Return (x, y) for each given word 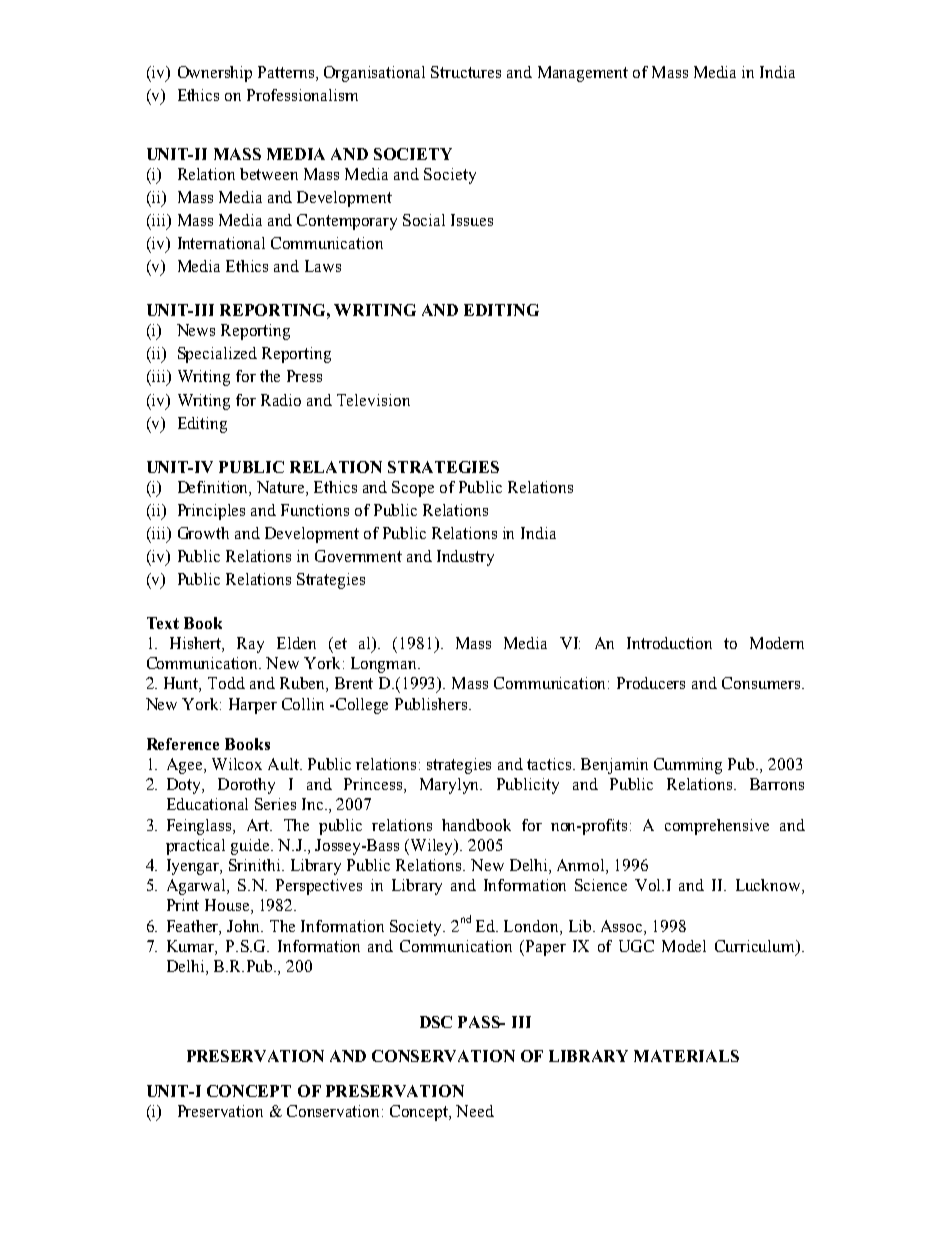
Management (583, 74)
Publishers (432, 704)
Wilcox (237, 764)
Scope (413, 489)
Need (475, 1111)
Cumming (688, 766)
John (245, 926)
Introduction (669, 643)
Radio (281, 400)
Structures (466, 72)
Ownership (215, 74)
